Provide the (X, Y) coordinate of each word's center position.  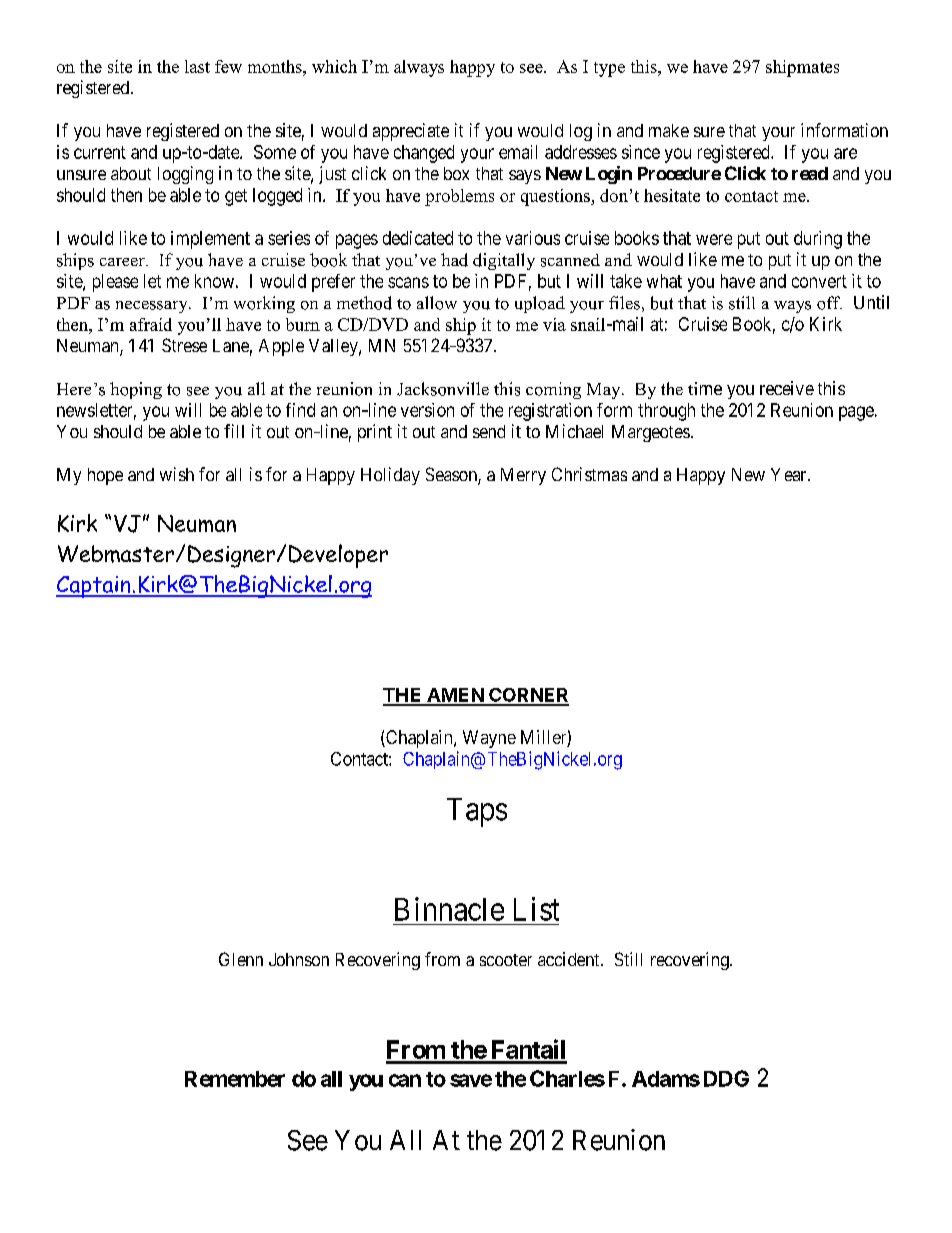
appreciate (411, 132)
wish (177, 474)
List (536, 909)
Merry (523, 476)
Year (790, 474)
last (197, 66)
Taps (477, 812)
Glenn (241, 959)
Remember (235, 1079)
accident (570, 959)
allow (437, 303)
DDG (726, 1078)
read (810, 173)
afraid (151, 324)
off (829, 303)
